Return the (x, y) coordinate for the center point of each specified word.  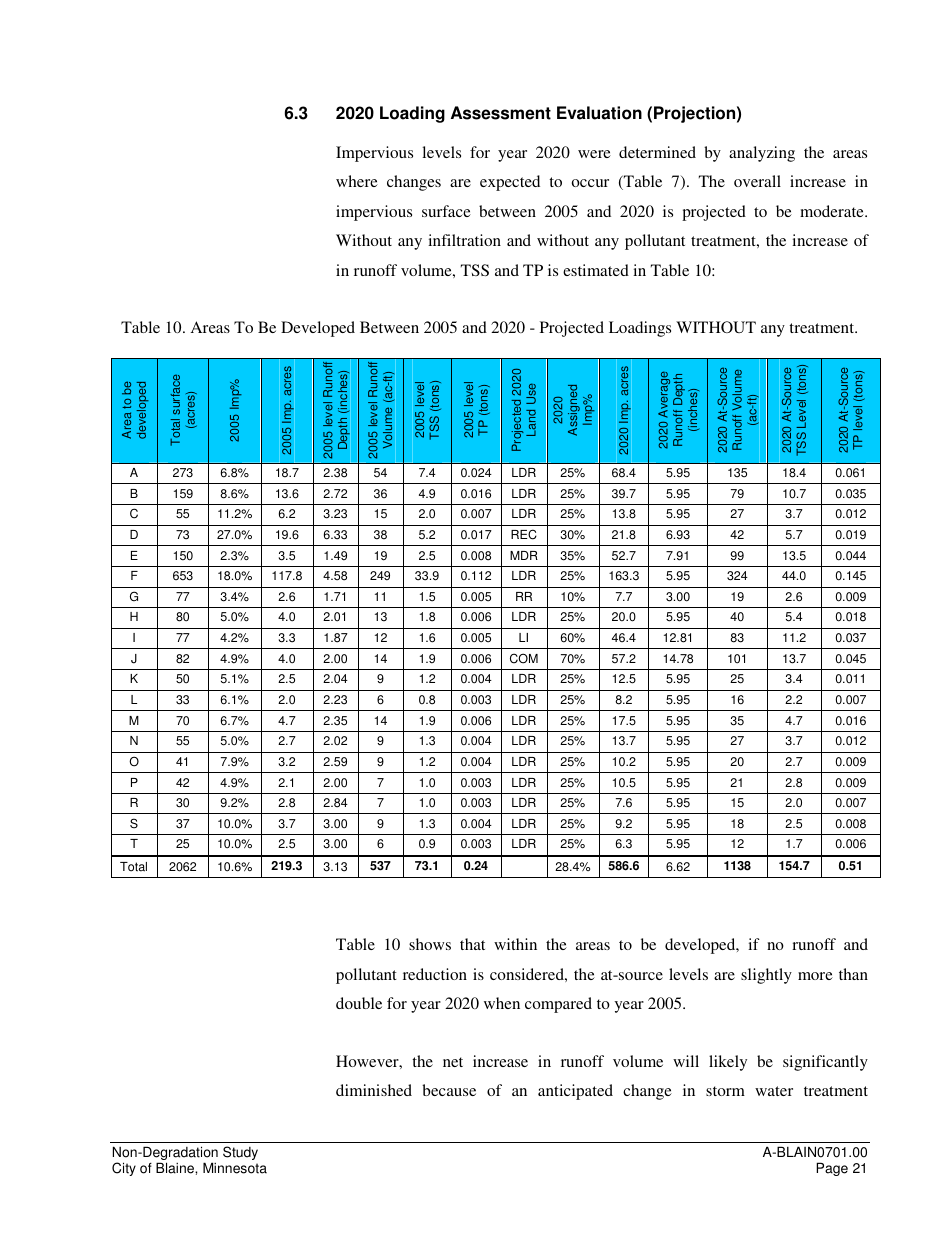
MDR (524, 555)
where (357, 181)
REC (524, 534)
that (472, 944)
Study (240, 1153)
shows (430, 944)
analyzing (762, 154)
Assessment (501, 113)
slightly (766, 976)
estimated (596, 270)
